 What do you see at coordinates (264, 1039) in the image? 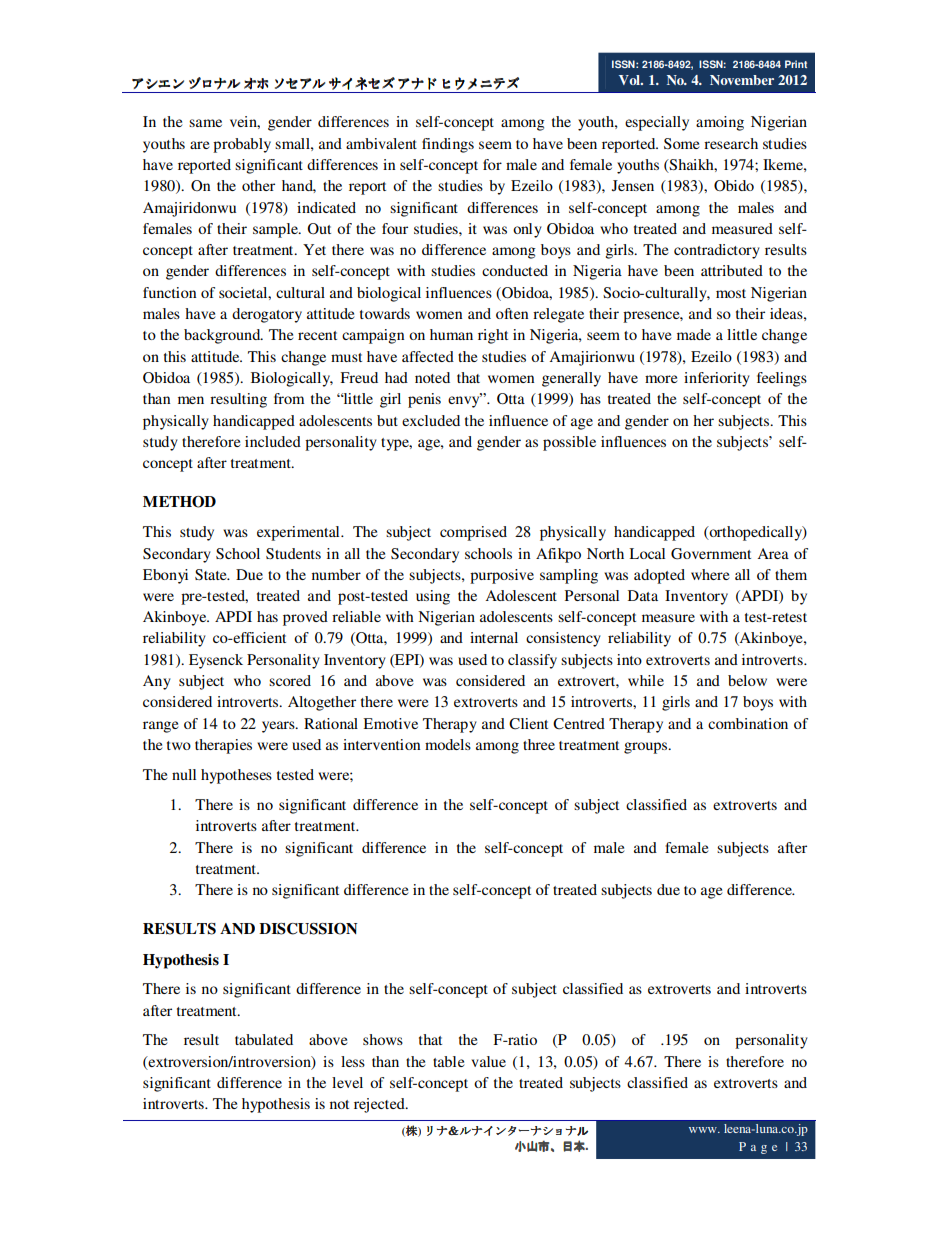
I see `tabulated` at bounding box center [264, 1039].
